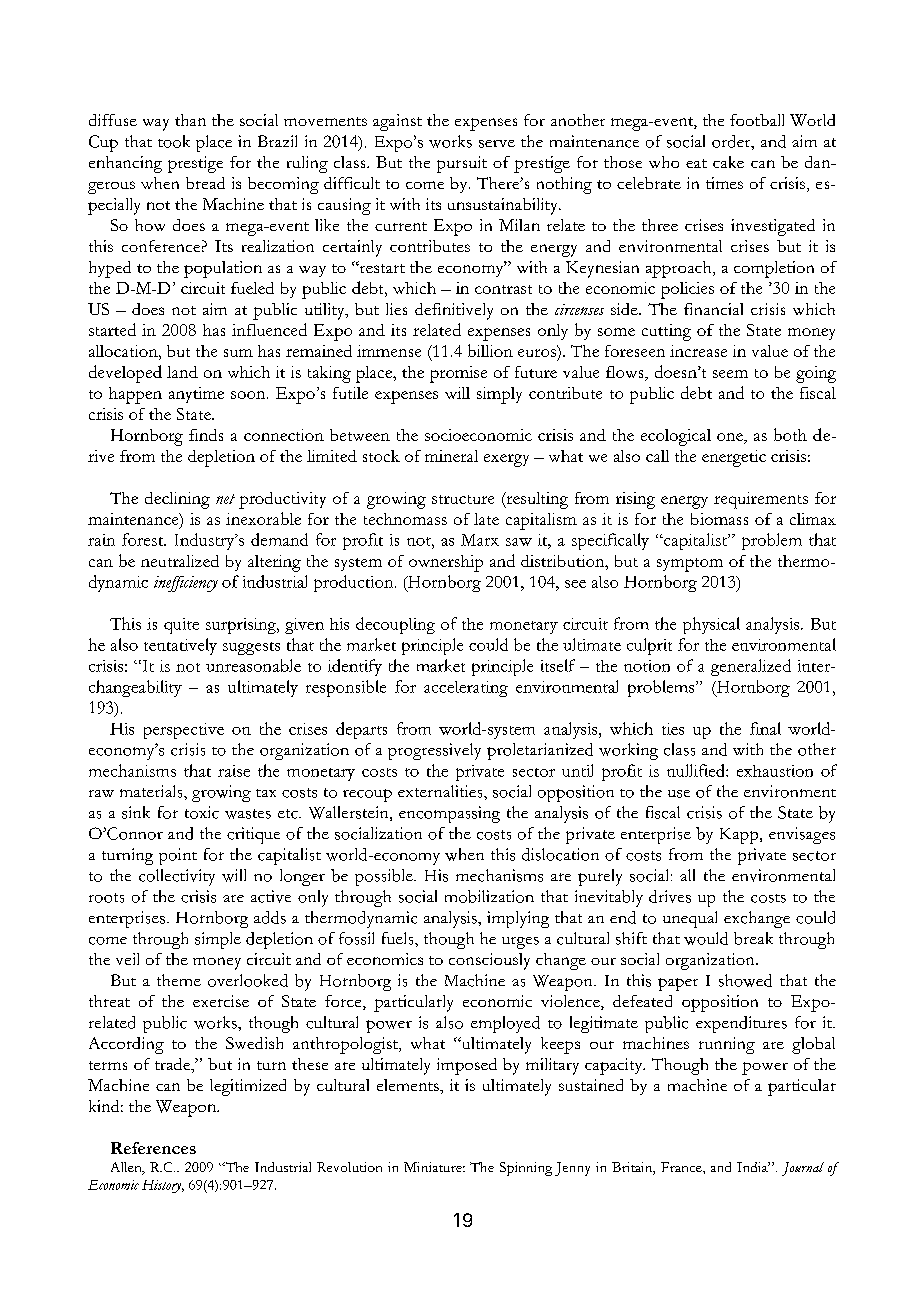 The width and height of the screenshot is (924, 1308). What do you see at coordinates (174, 141) in the screenshot?
I see `took` at bounding box center [174, 141].
